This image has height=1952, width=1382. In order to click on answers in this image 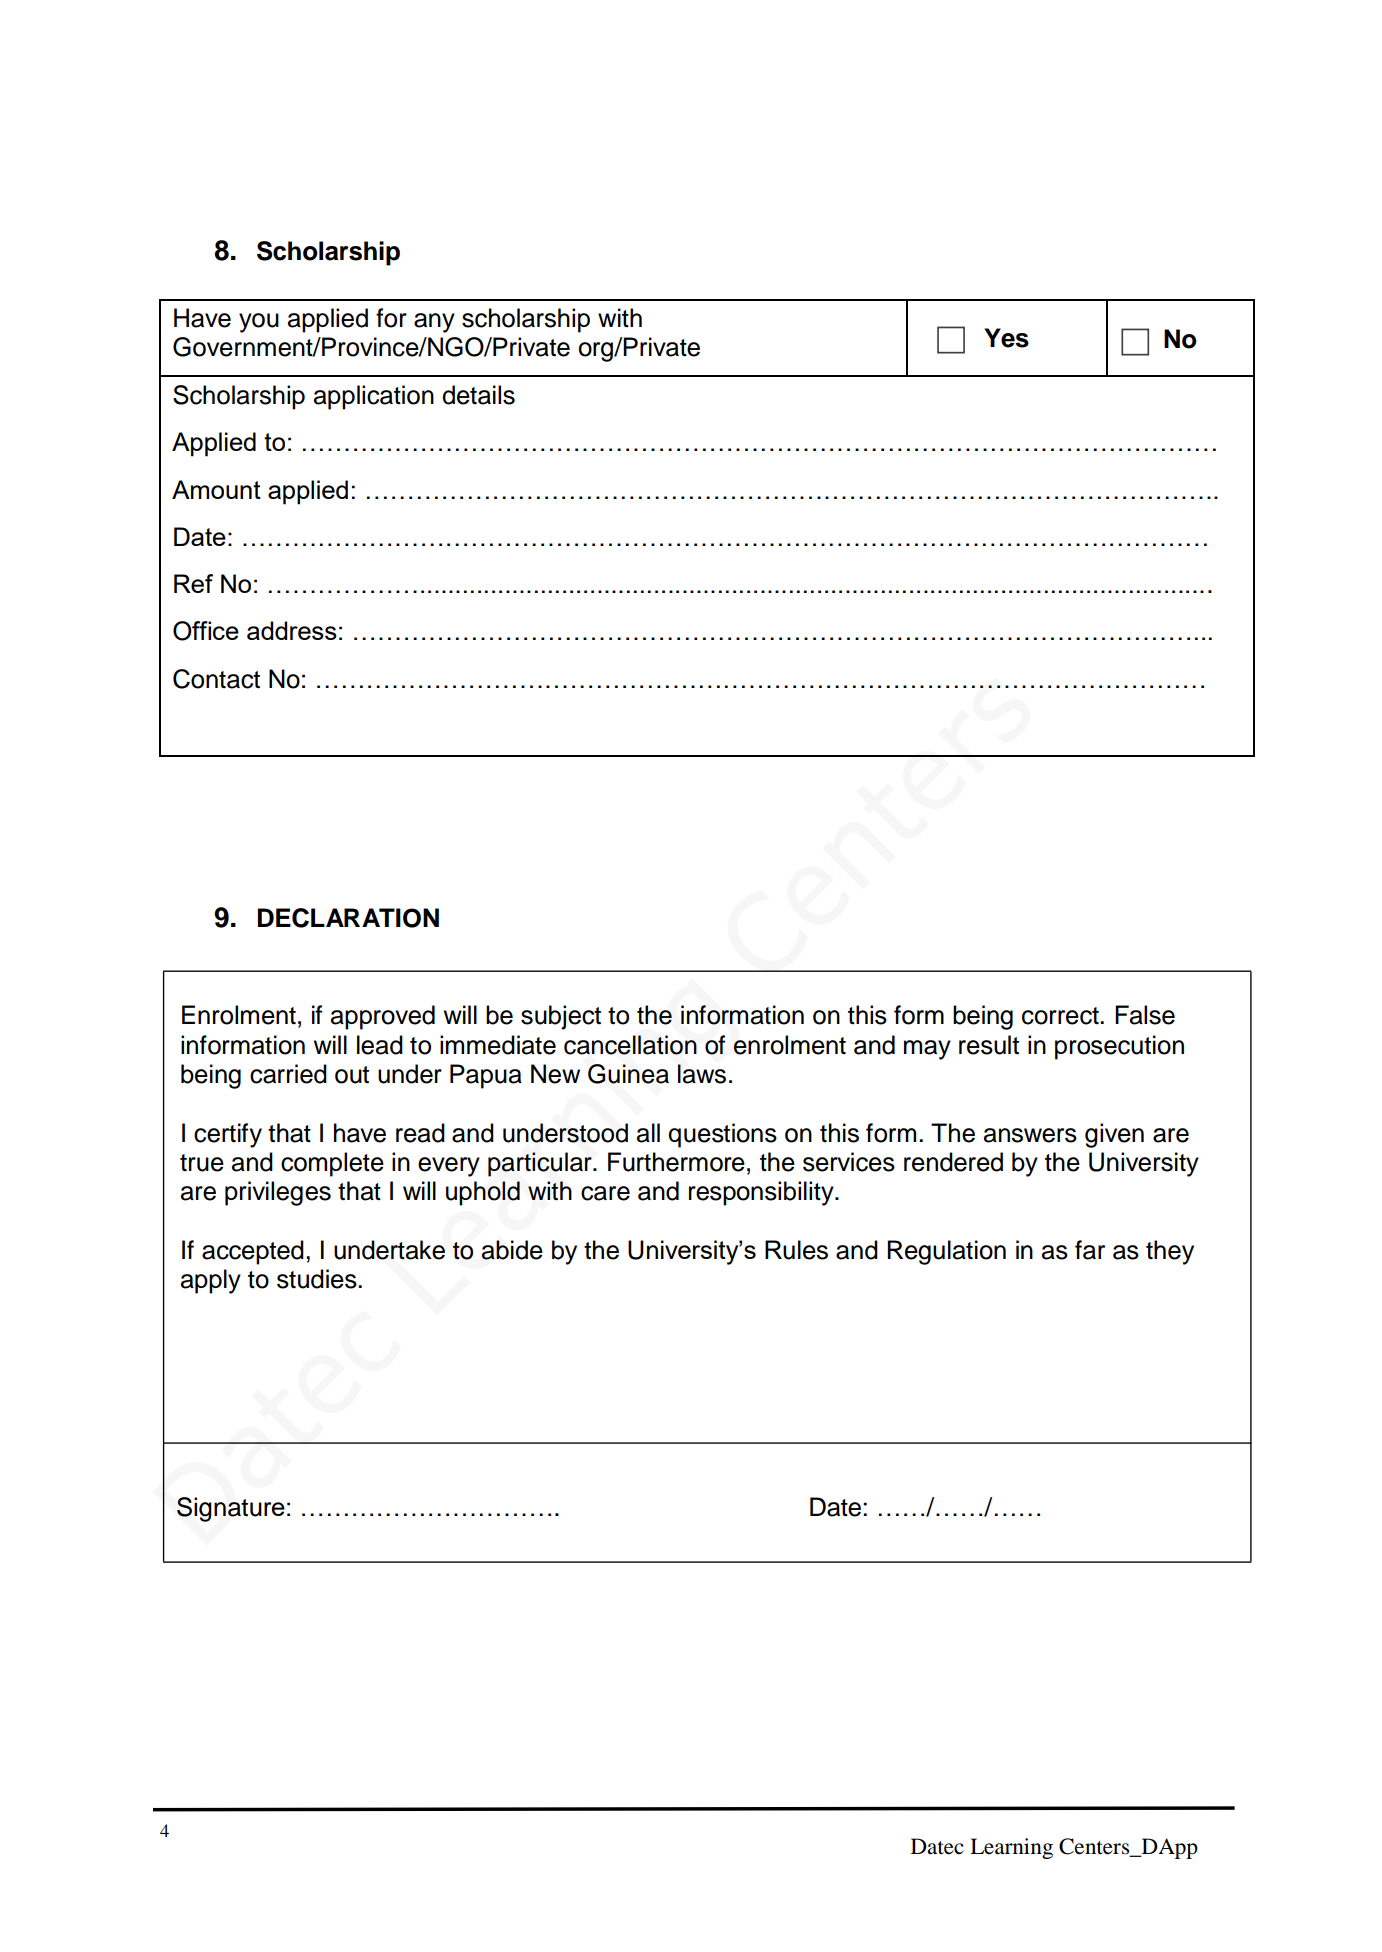, I will do `click(1030, 1135)`.
